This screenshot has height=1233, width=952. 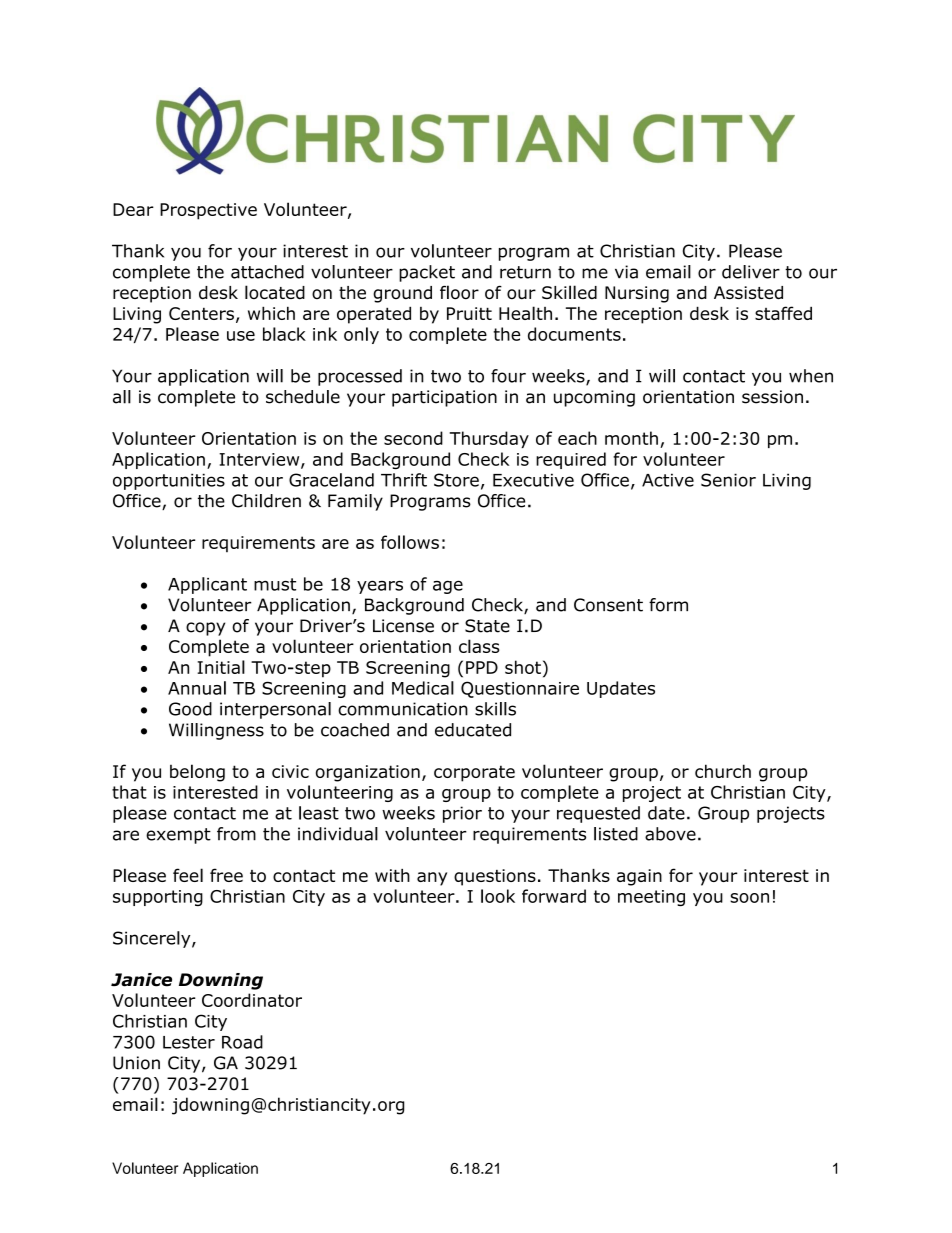 I want to click on above, so click(x=670, y=834).
